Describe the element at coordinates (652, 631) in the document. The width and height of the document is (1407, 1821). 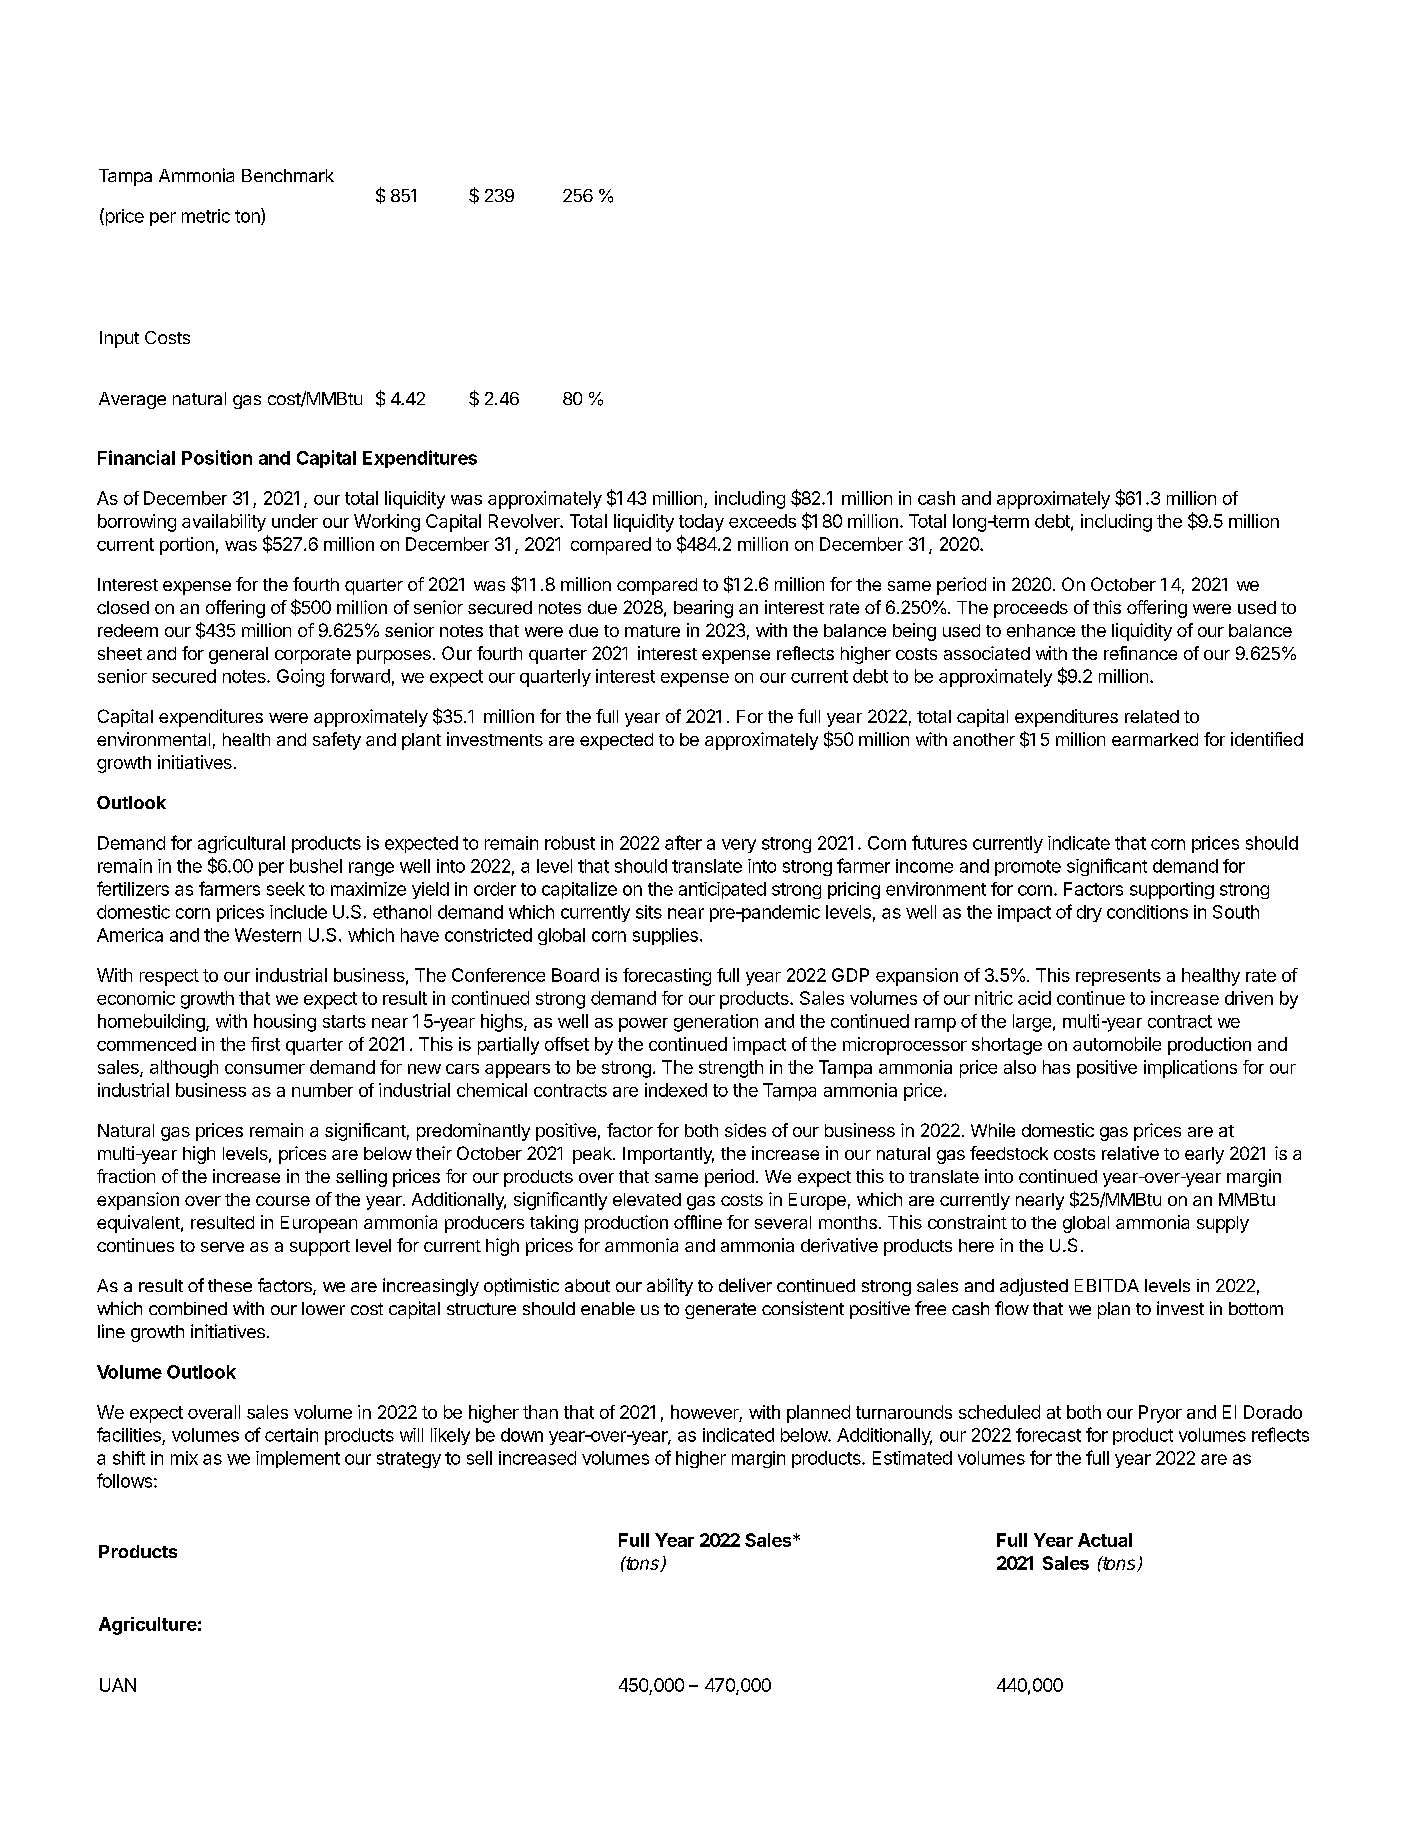
I see `mature` at that location.
